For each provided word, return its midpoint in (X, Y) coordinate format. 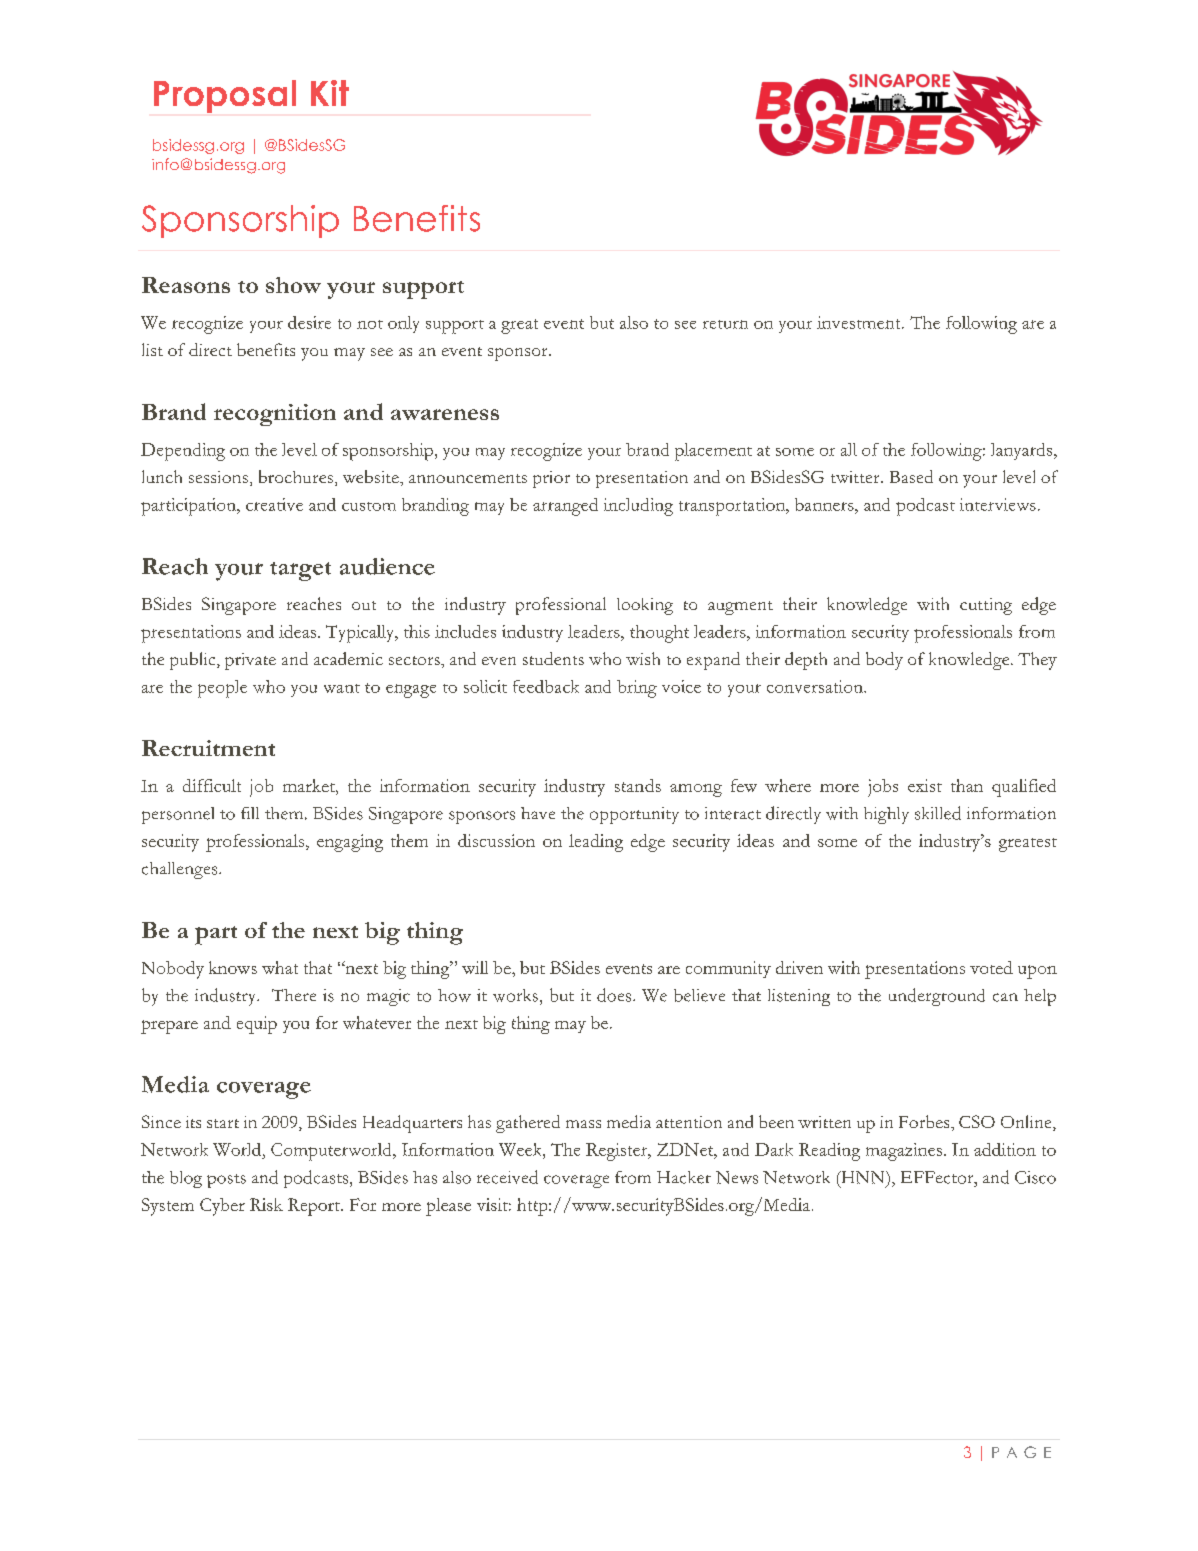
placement (713, 452)
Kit (330, 93)
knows (233, 967)
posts (226, 1181)
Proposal (225, 96)
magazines (904, 1152)
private (250, 661)
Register (618, 1152)
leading (596, 843)
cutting (986, 606)
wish (643, 658)
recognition (275, 415)
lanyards (1023, 451)
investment (860, 322)
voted (991, 967)
